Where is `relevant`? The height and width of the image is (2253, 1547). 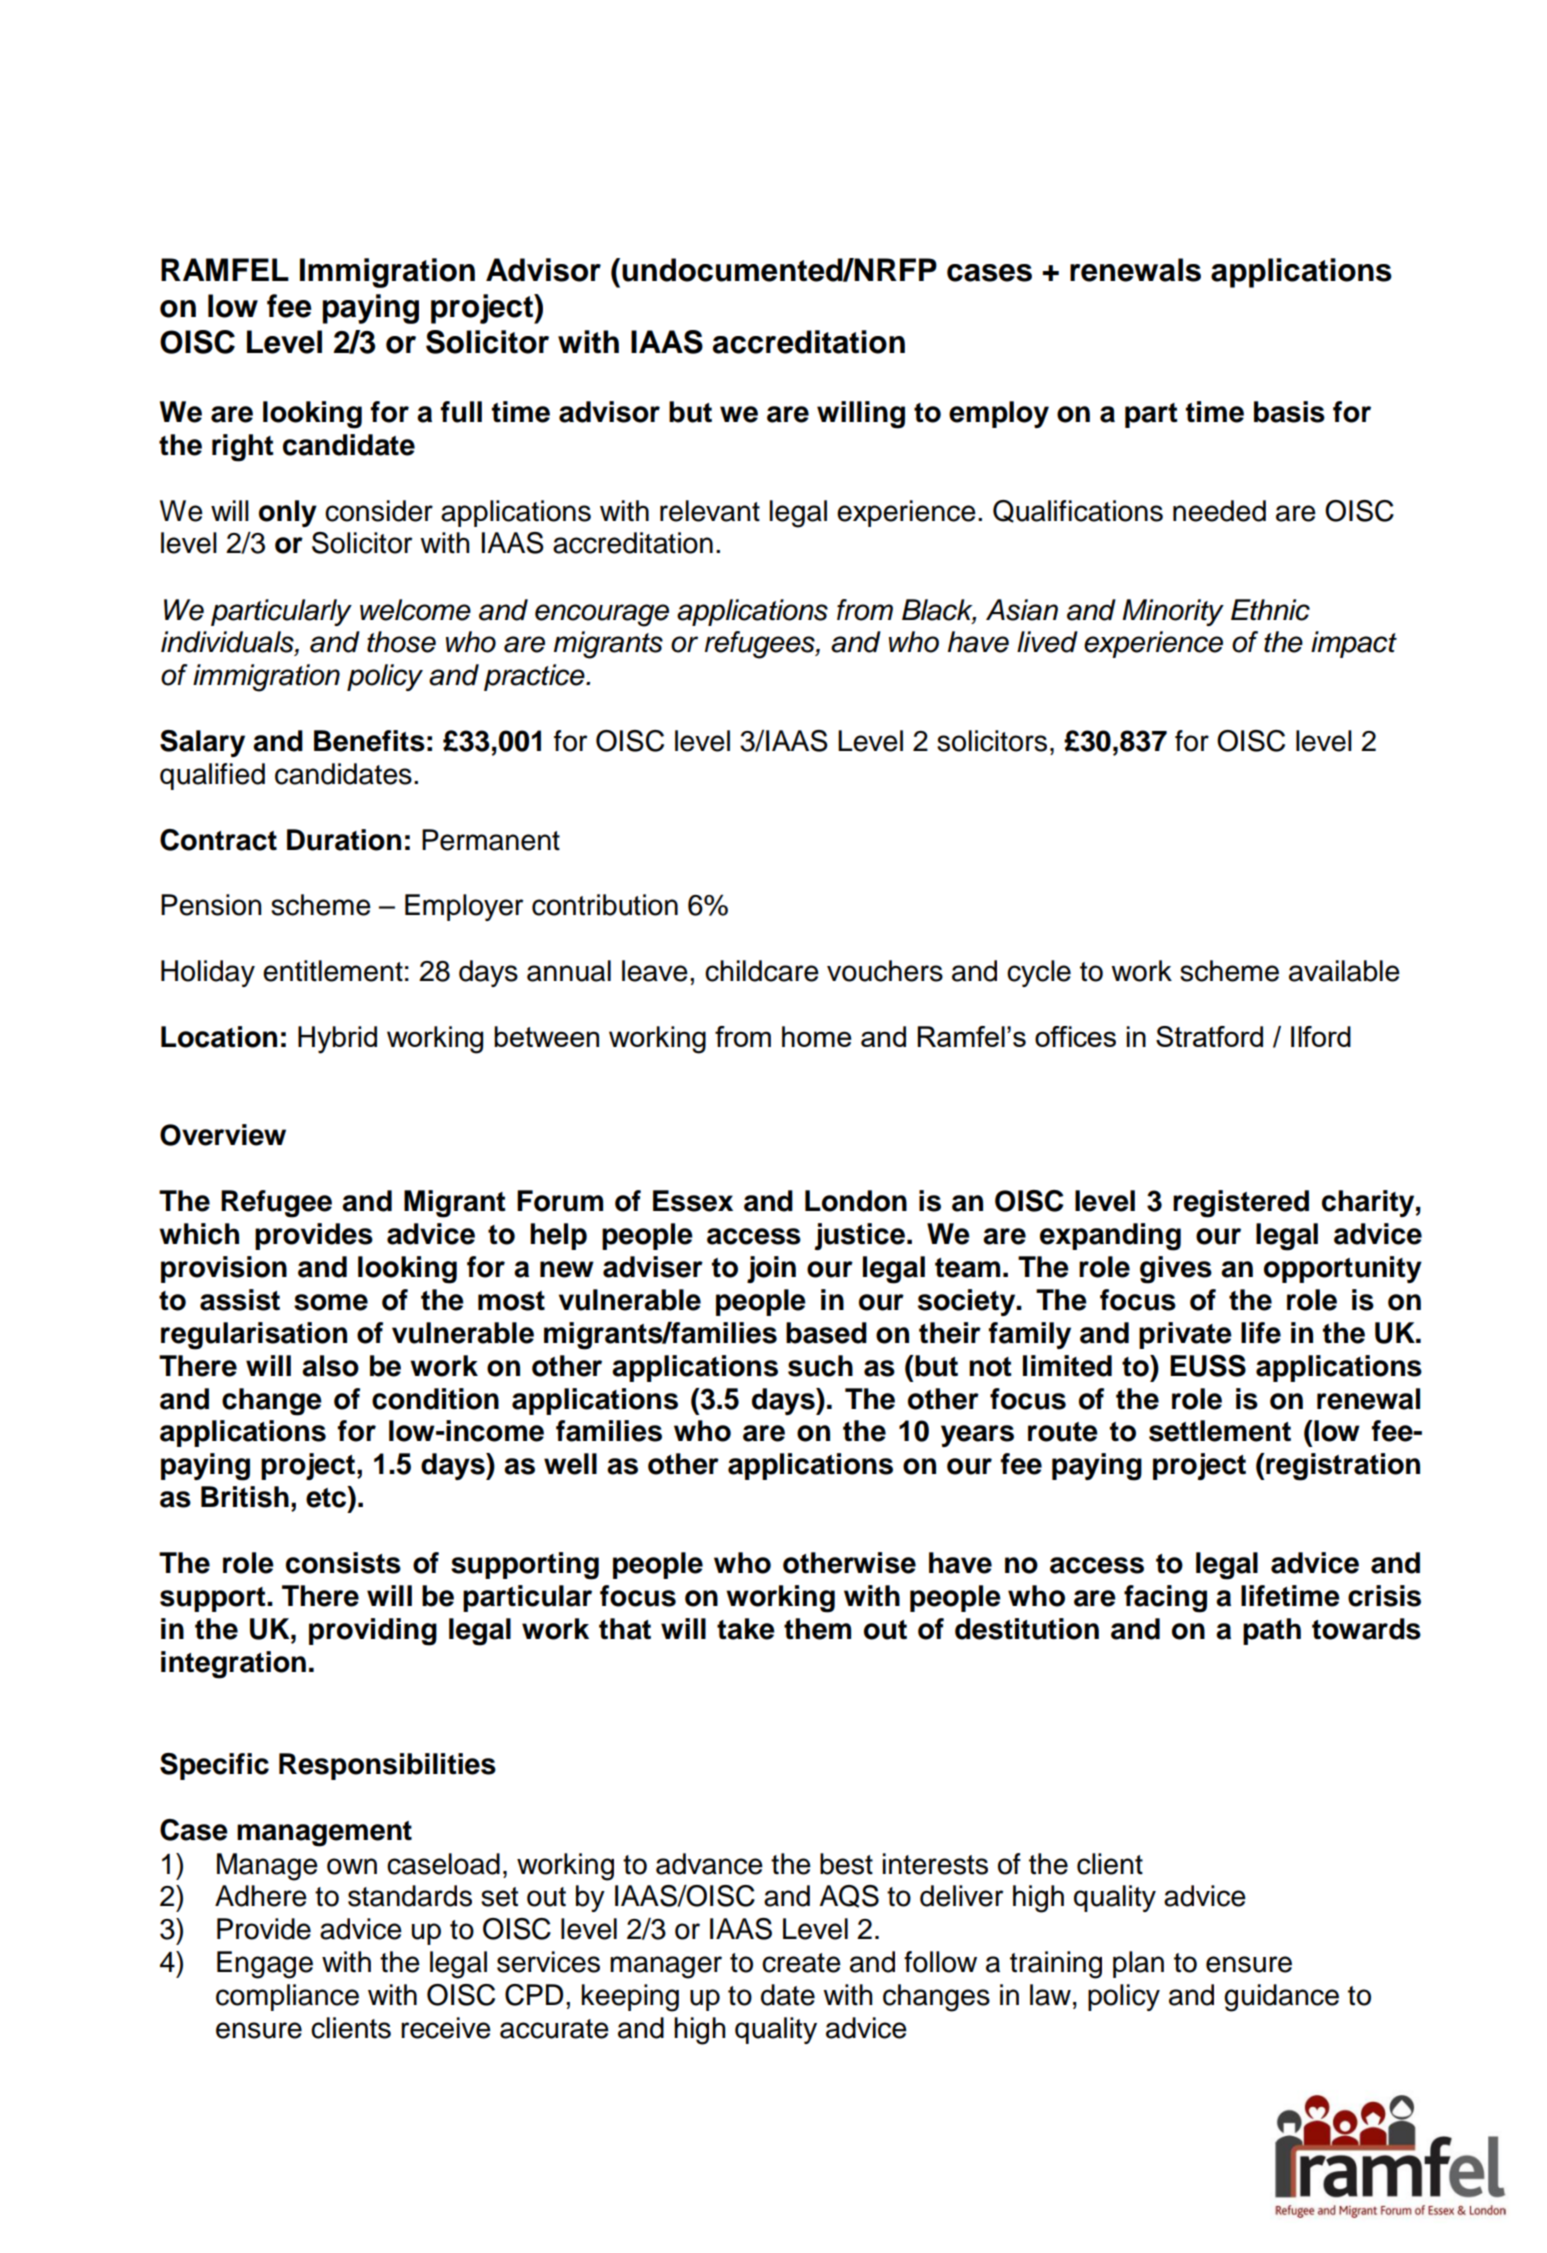 relevant is located at coordinates (710, 511).
